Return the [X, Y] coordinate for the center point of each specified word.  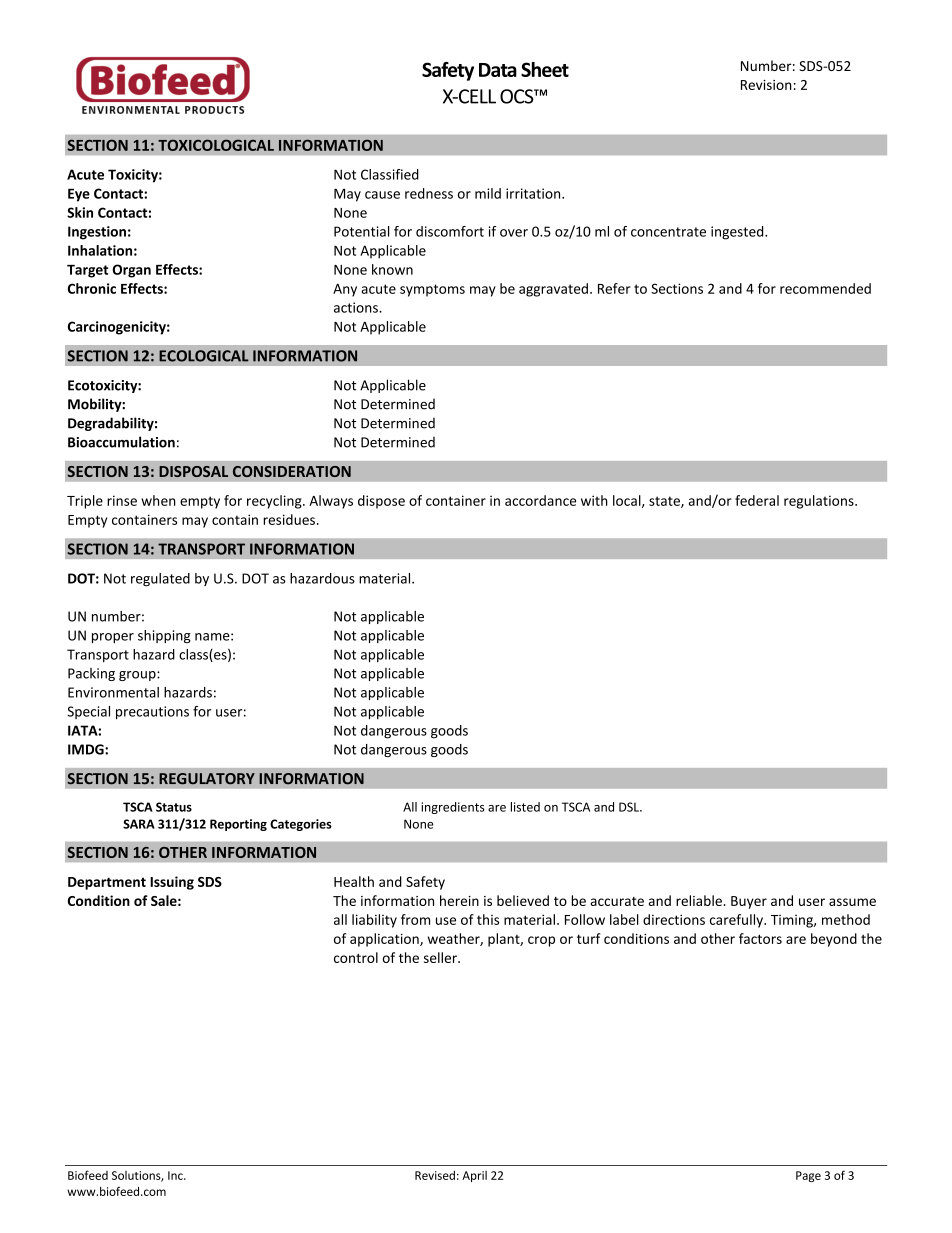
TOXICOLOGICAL [216, 145]
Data [498, 70]
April [474, 1176]
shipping [164, 636]
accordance [540, 500]
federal [757, 500]
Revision [766, 85]
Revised [435, 1175]
